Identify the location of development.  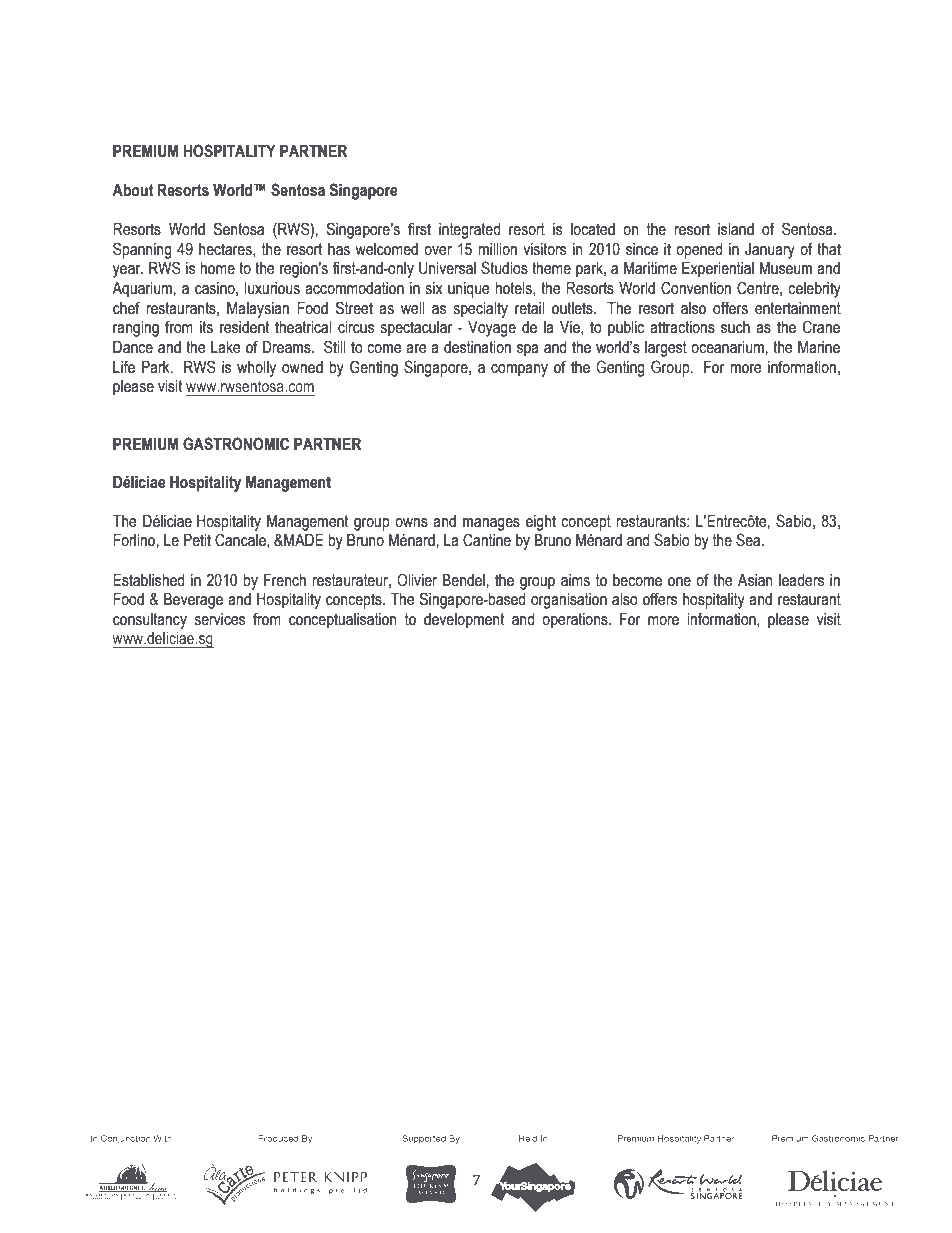
(464, 621).
